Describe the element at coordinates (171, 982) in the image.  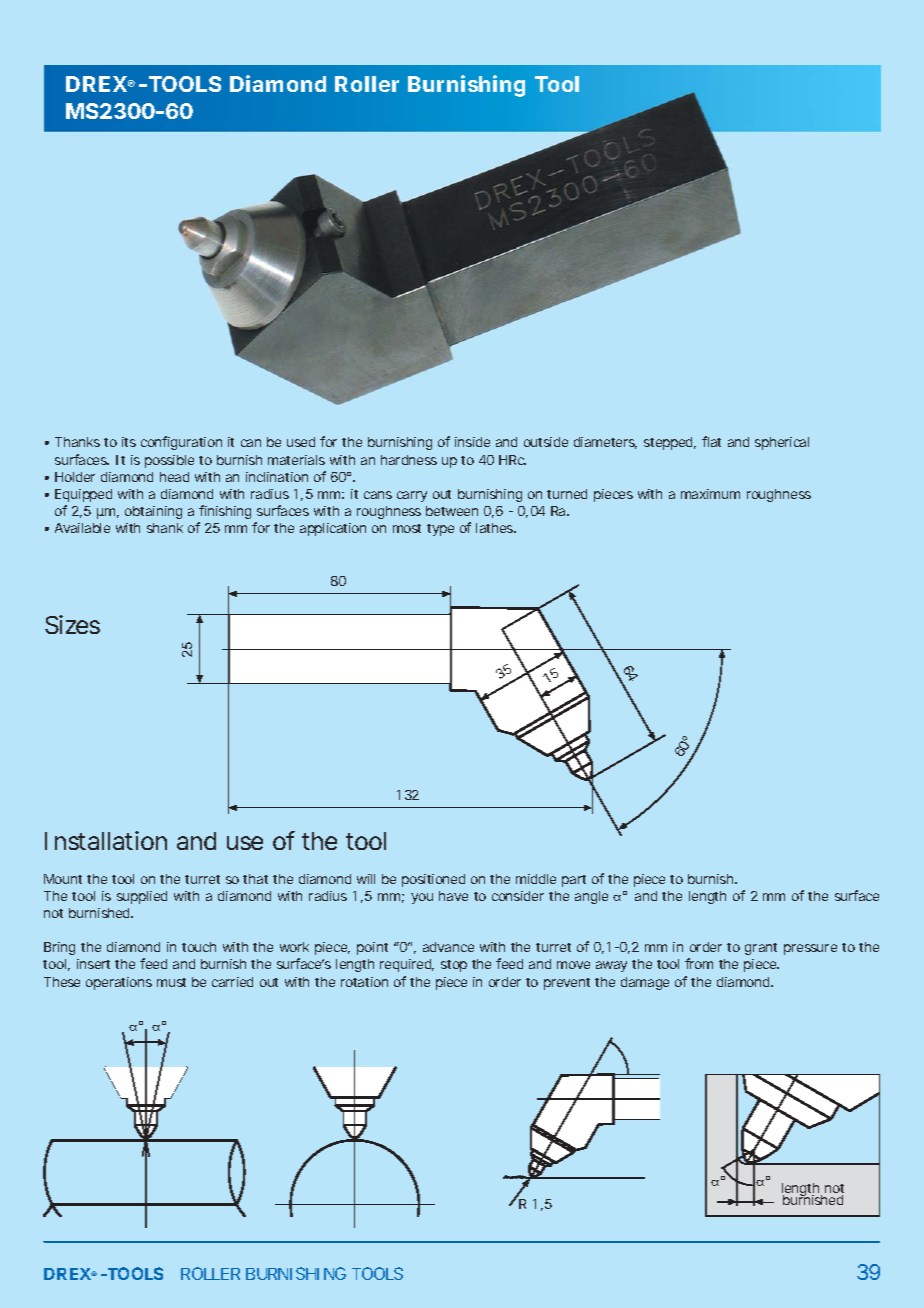
I see `must` at that location.
